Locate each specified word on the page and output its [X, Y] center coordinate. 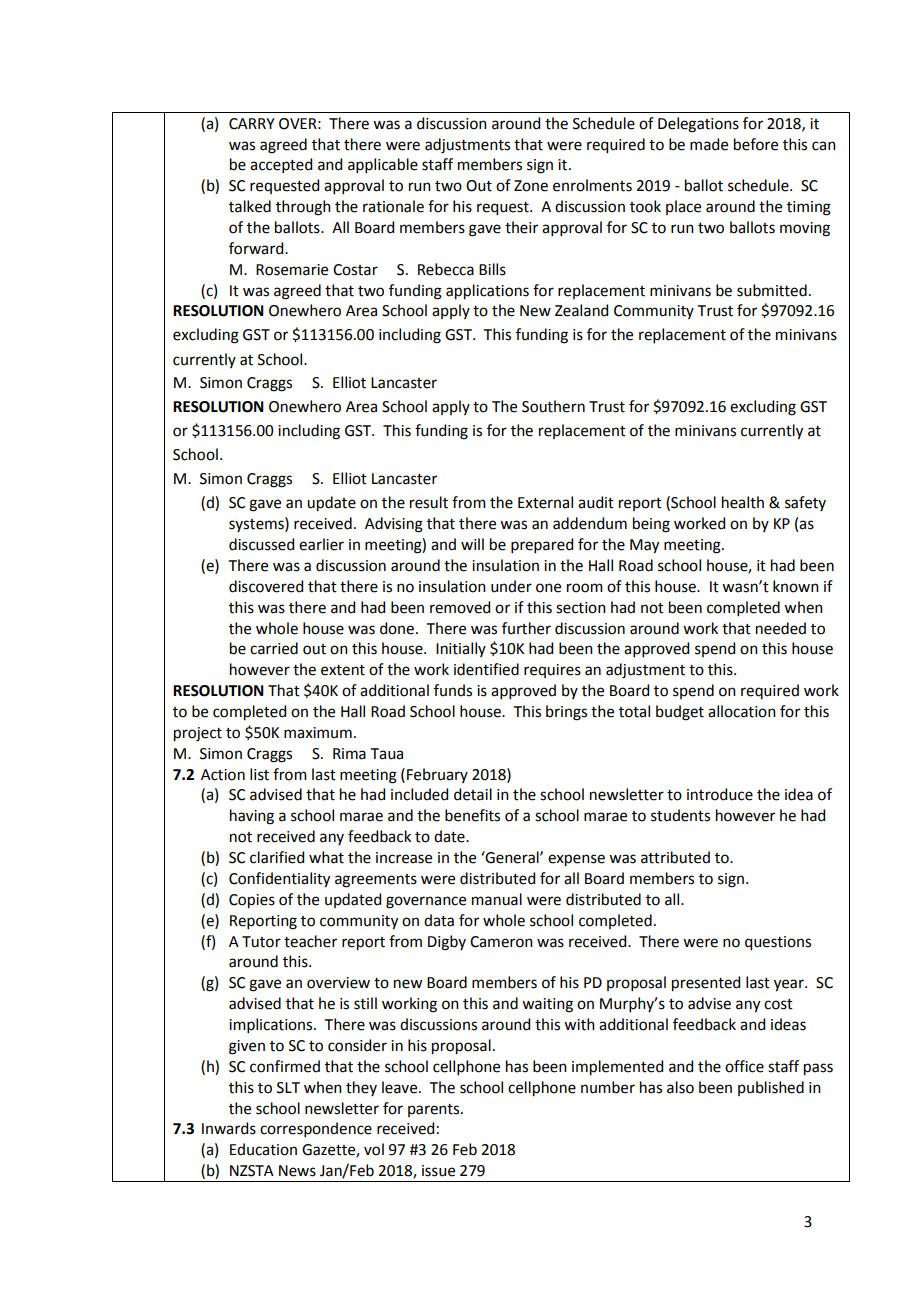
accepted [281, 165]
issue [438, 1171]
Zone [531, 186]
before [756, 144]
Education [263, 1149]
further [526, 628]
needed [781, 628]
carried [274, 648]
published [771, 1088]
